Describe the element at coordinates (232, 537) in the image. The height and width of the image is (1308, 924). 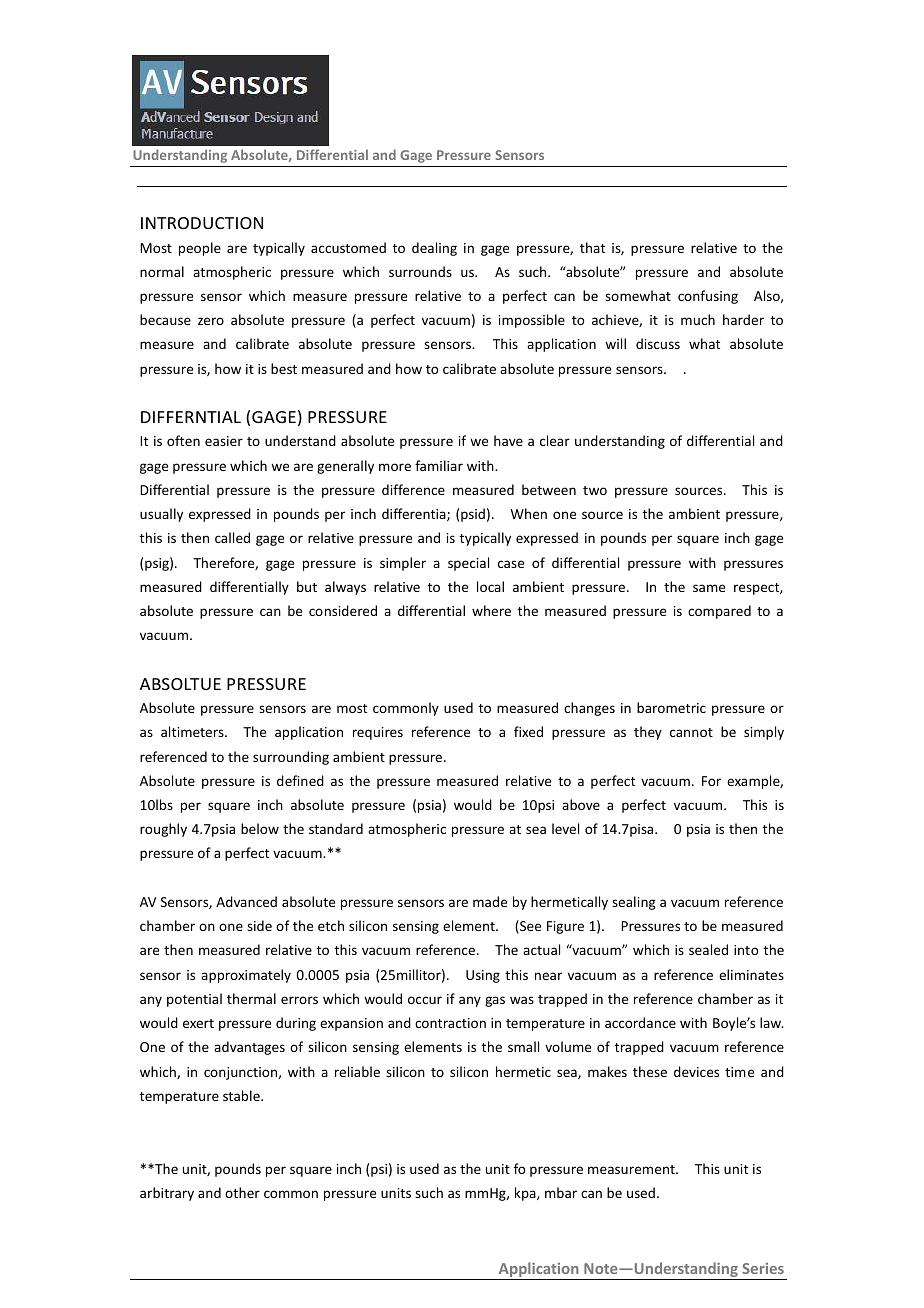
I see `called` at that location.
